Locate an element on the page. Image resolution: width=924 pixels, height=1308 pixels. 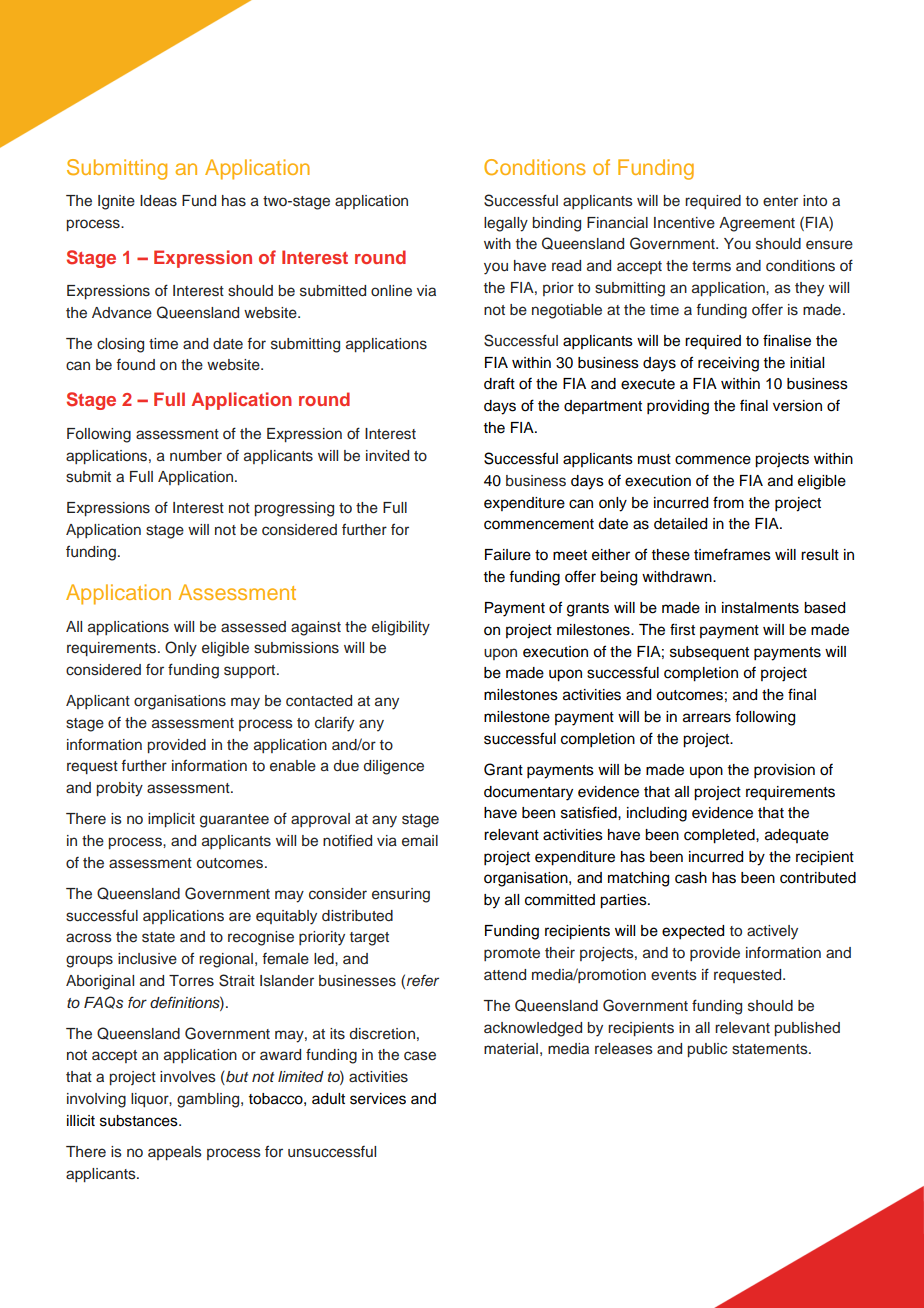
support is located at coordinates (251, 671).
